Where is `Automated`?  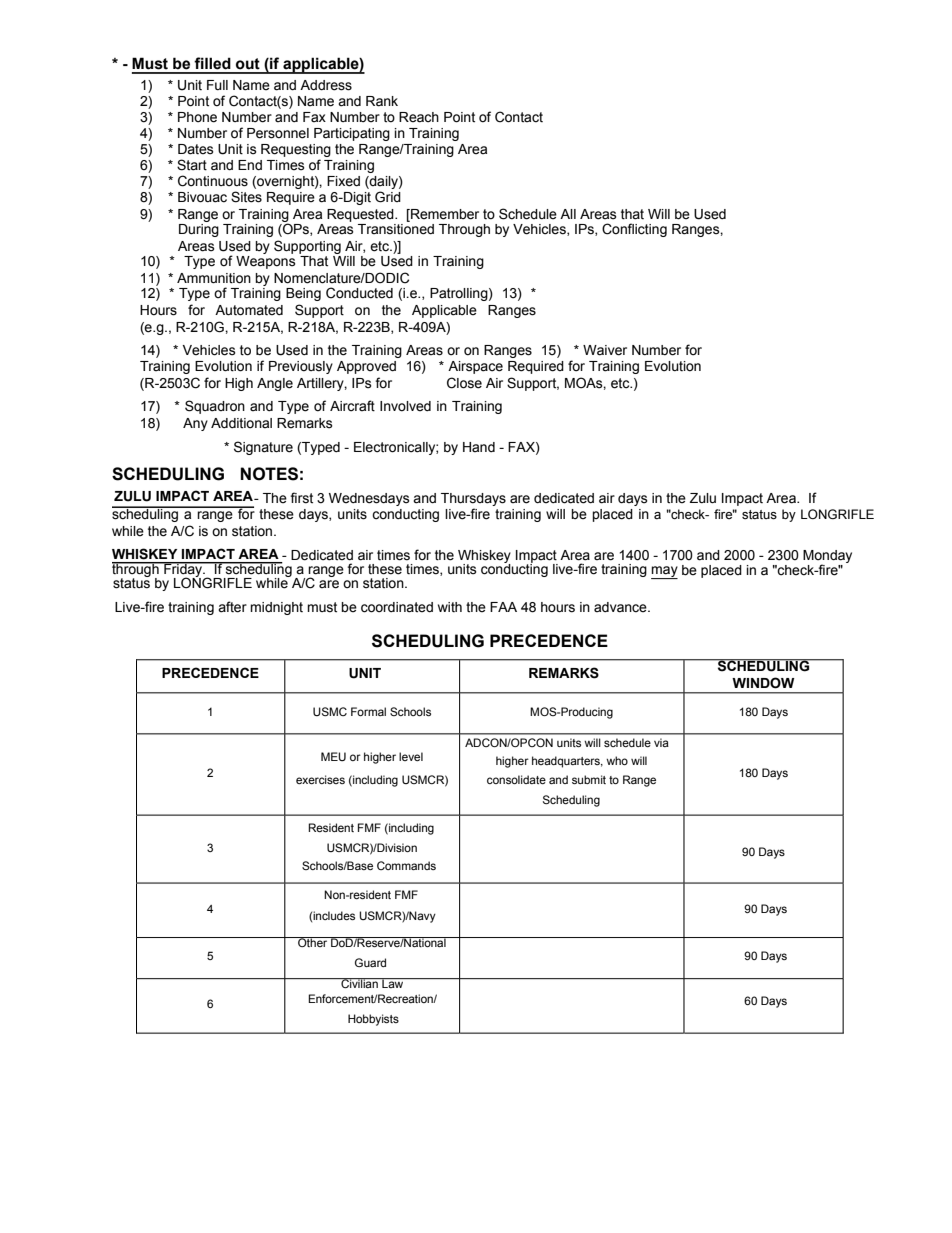
Automated is located at coordinates (249, 310).
